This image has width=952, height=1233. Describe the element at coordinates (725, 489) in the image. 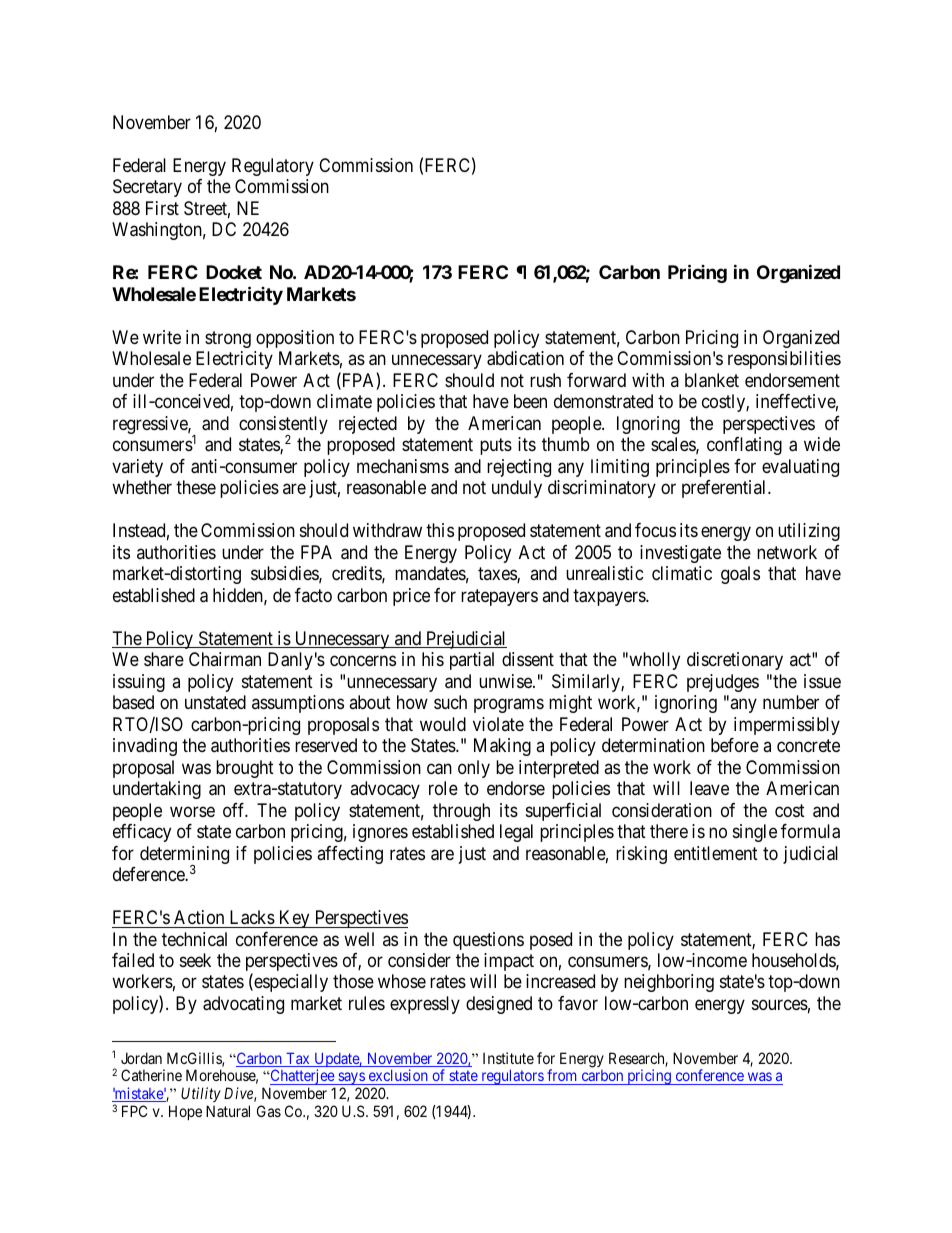

I see `preferential` at that location.
